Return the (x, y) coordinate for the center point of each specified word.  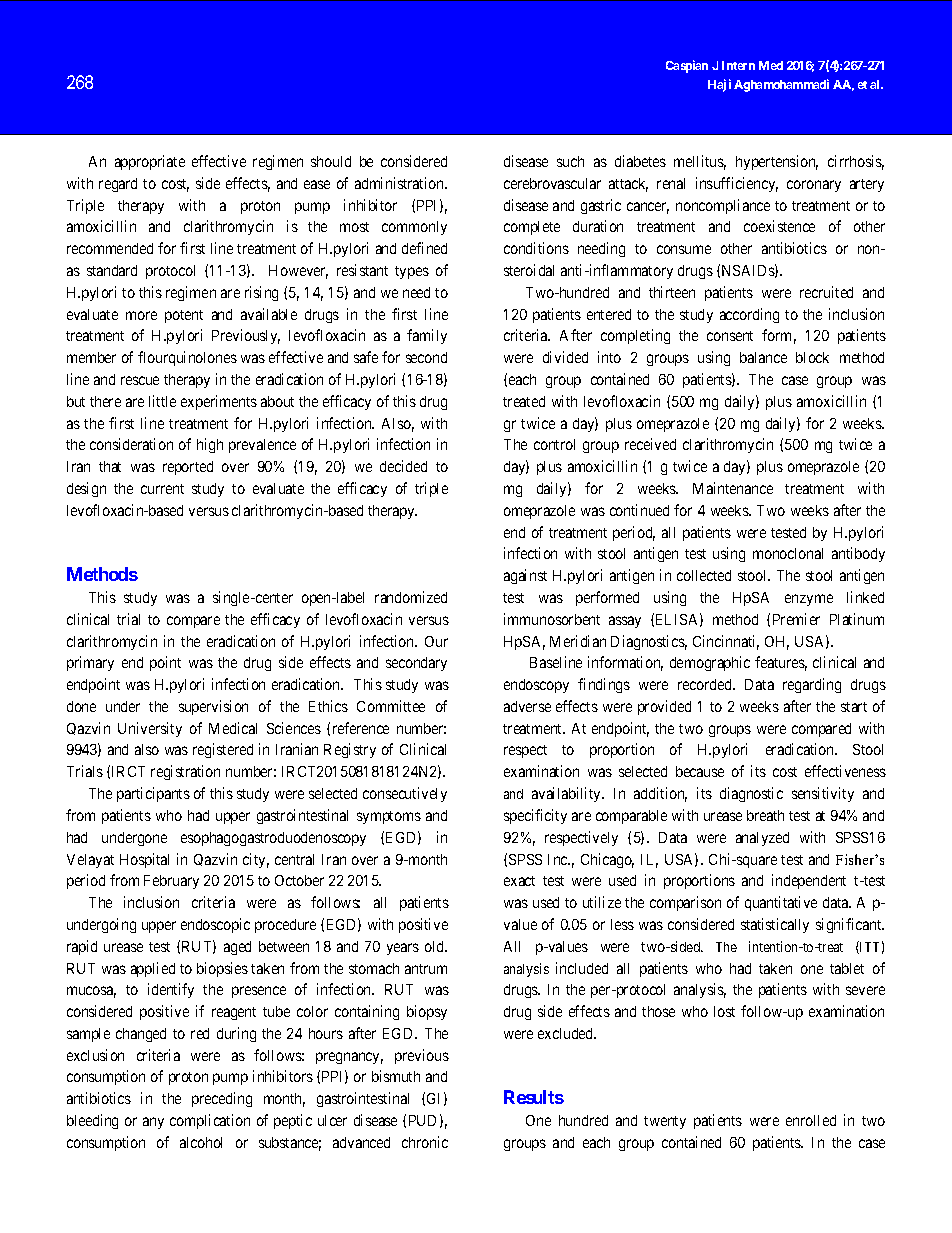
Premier (796, 619)
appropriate (150, 162)
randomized (411, 597)
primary (90, 663)
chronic (425, 1142)
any (153, 1123)
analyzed (762, 839)
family (427, 336)
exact (519, 881)
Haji (719, 85)
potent (184, 316)
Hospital (144, 860)
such (570, 161)
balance (763, 357)
